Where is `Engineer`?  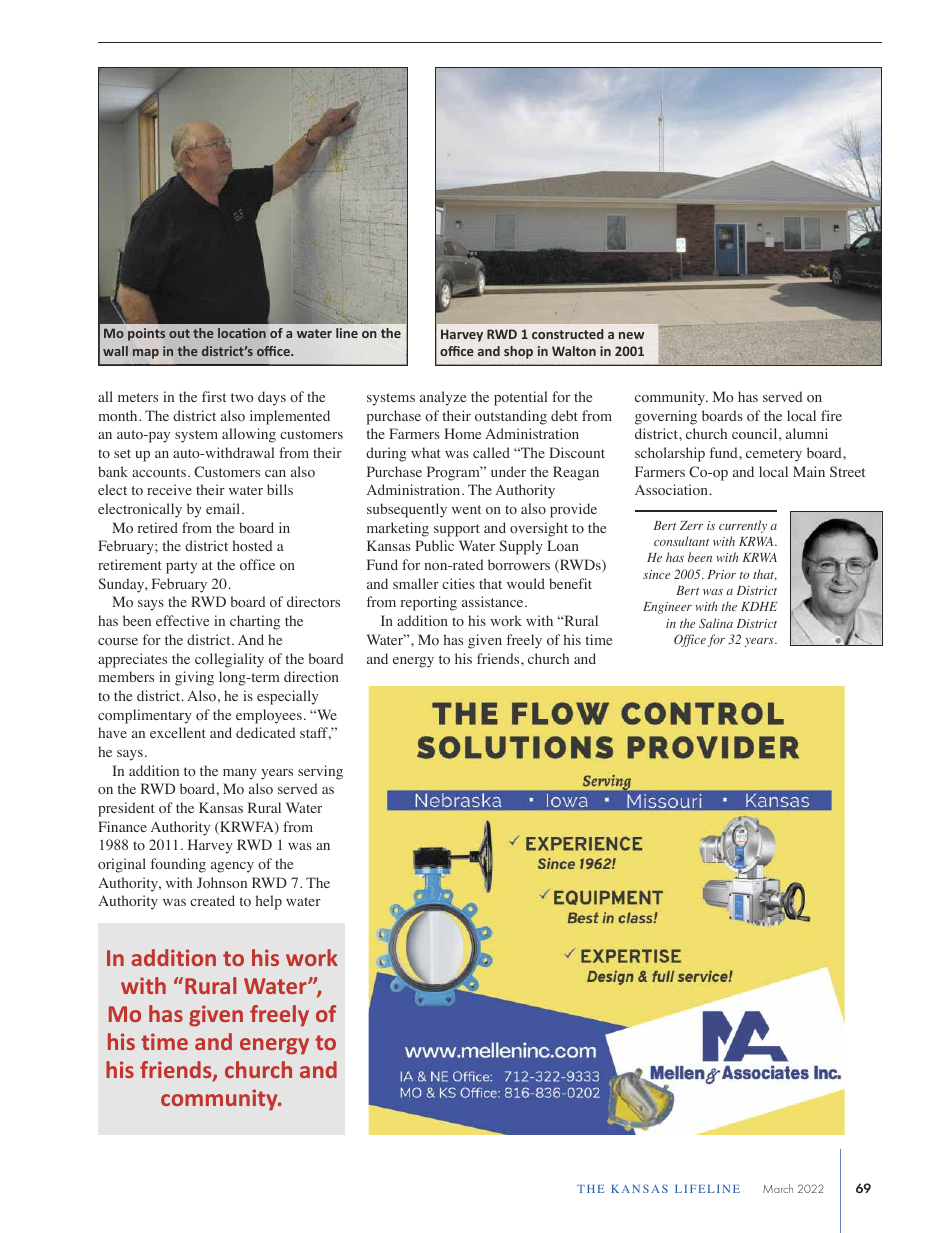
Engineer is located at coordinates (667, 608).
